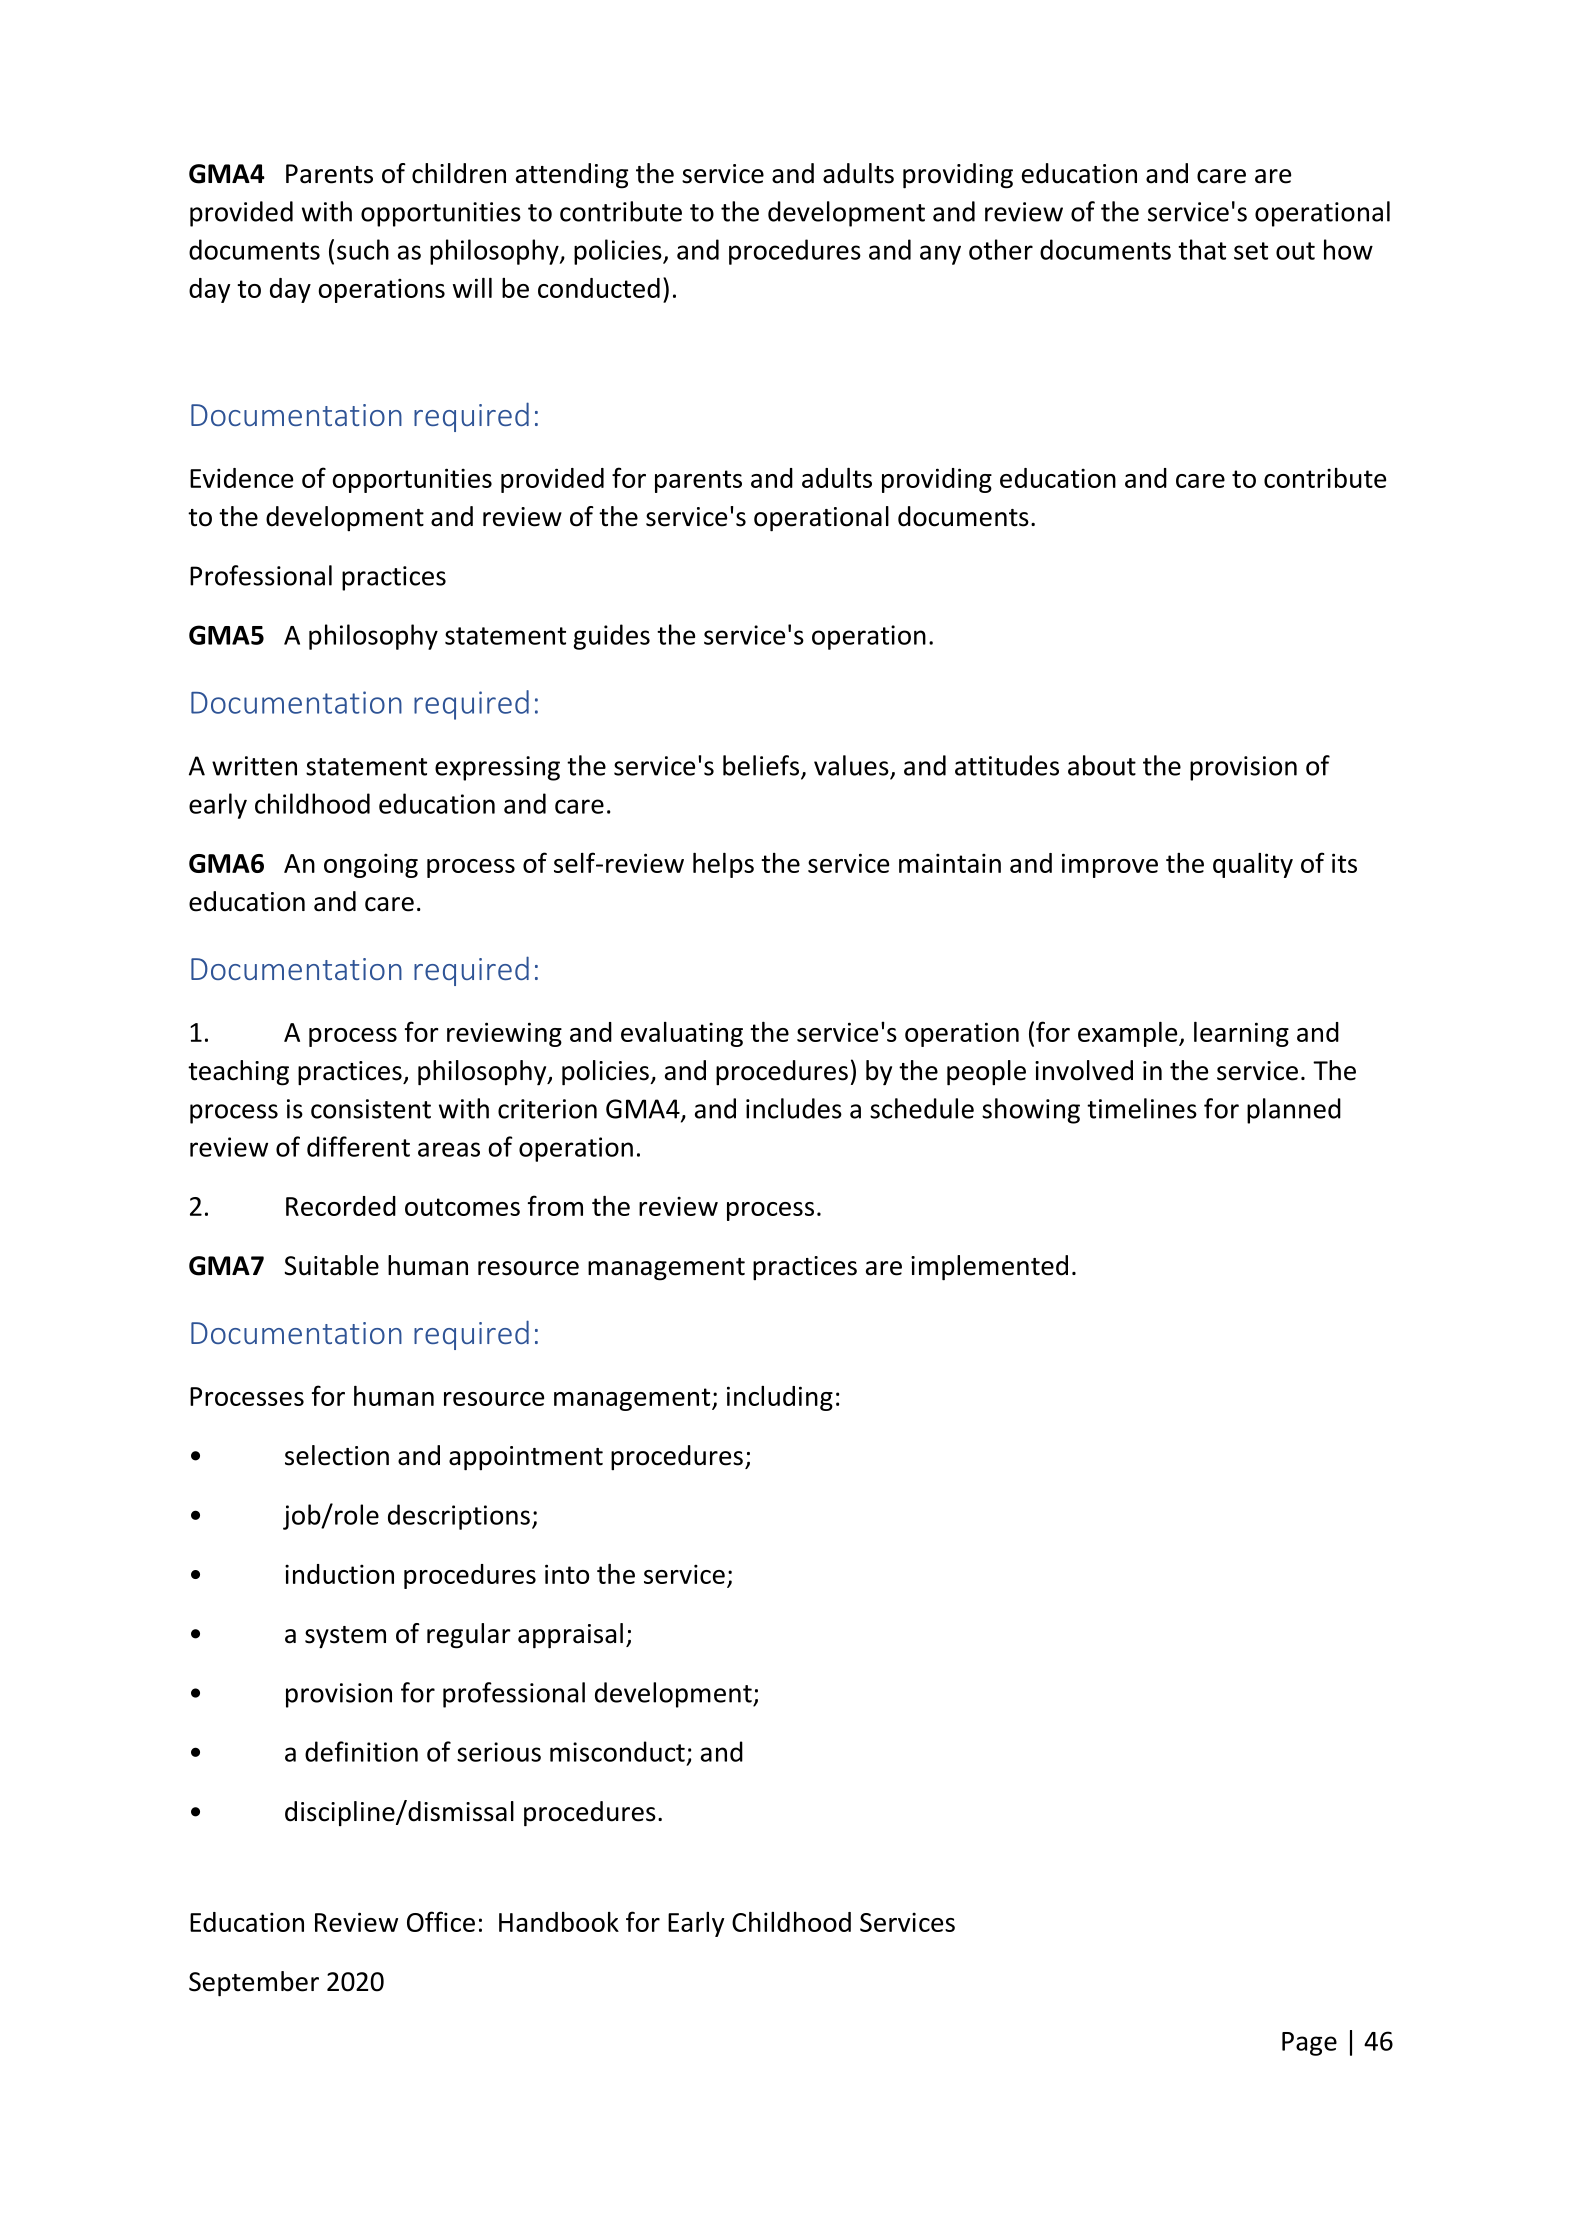 The image size is (1581, 2236). I want to click on Handbook, so click(559, 1922).
